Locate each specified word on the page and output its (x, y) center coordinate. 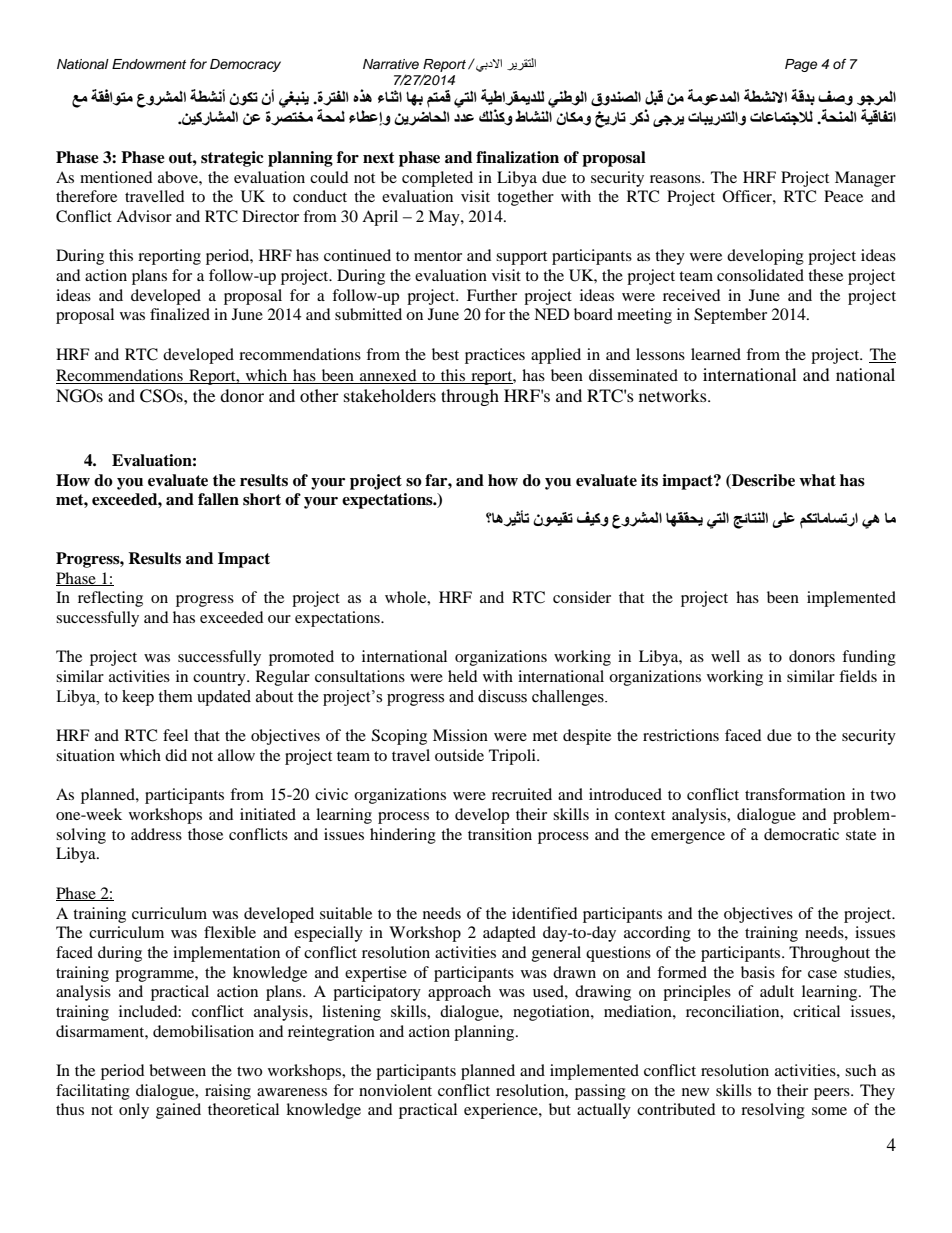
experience (502, 1111)
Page (801, 65)
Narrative (391, 64)
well (725, 656)
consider (582, 597)
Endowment (149, 64)
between (177, 1070)
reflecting (110, 599)
